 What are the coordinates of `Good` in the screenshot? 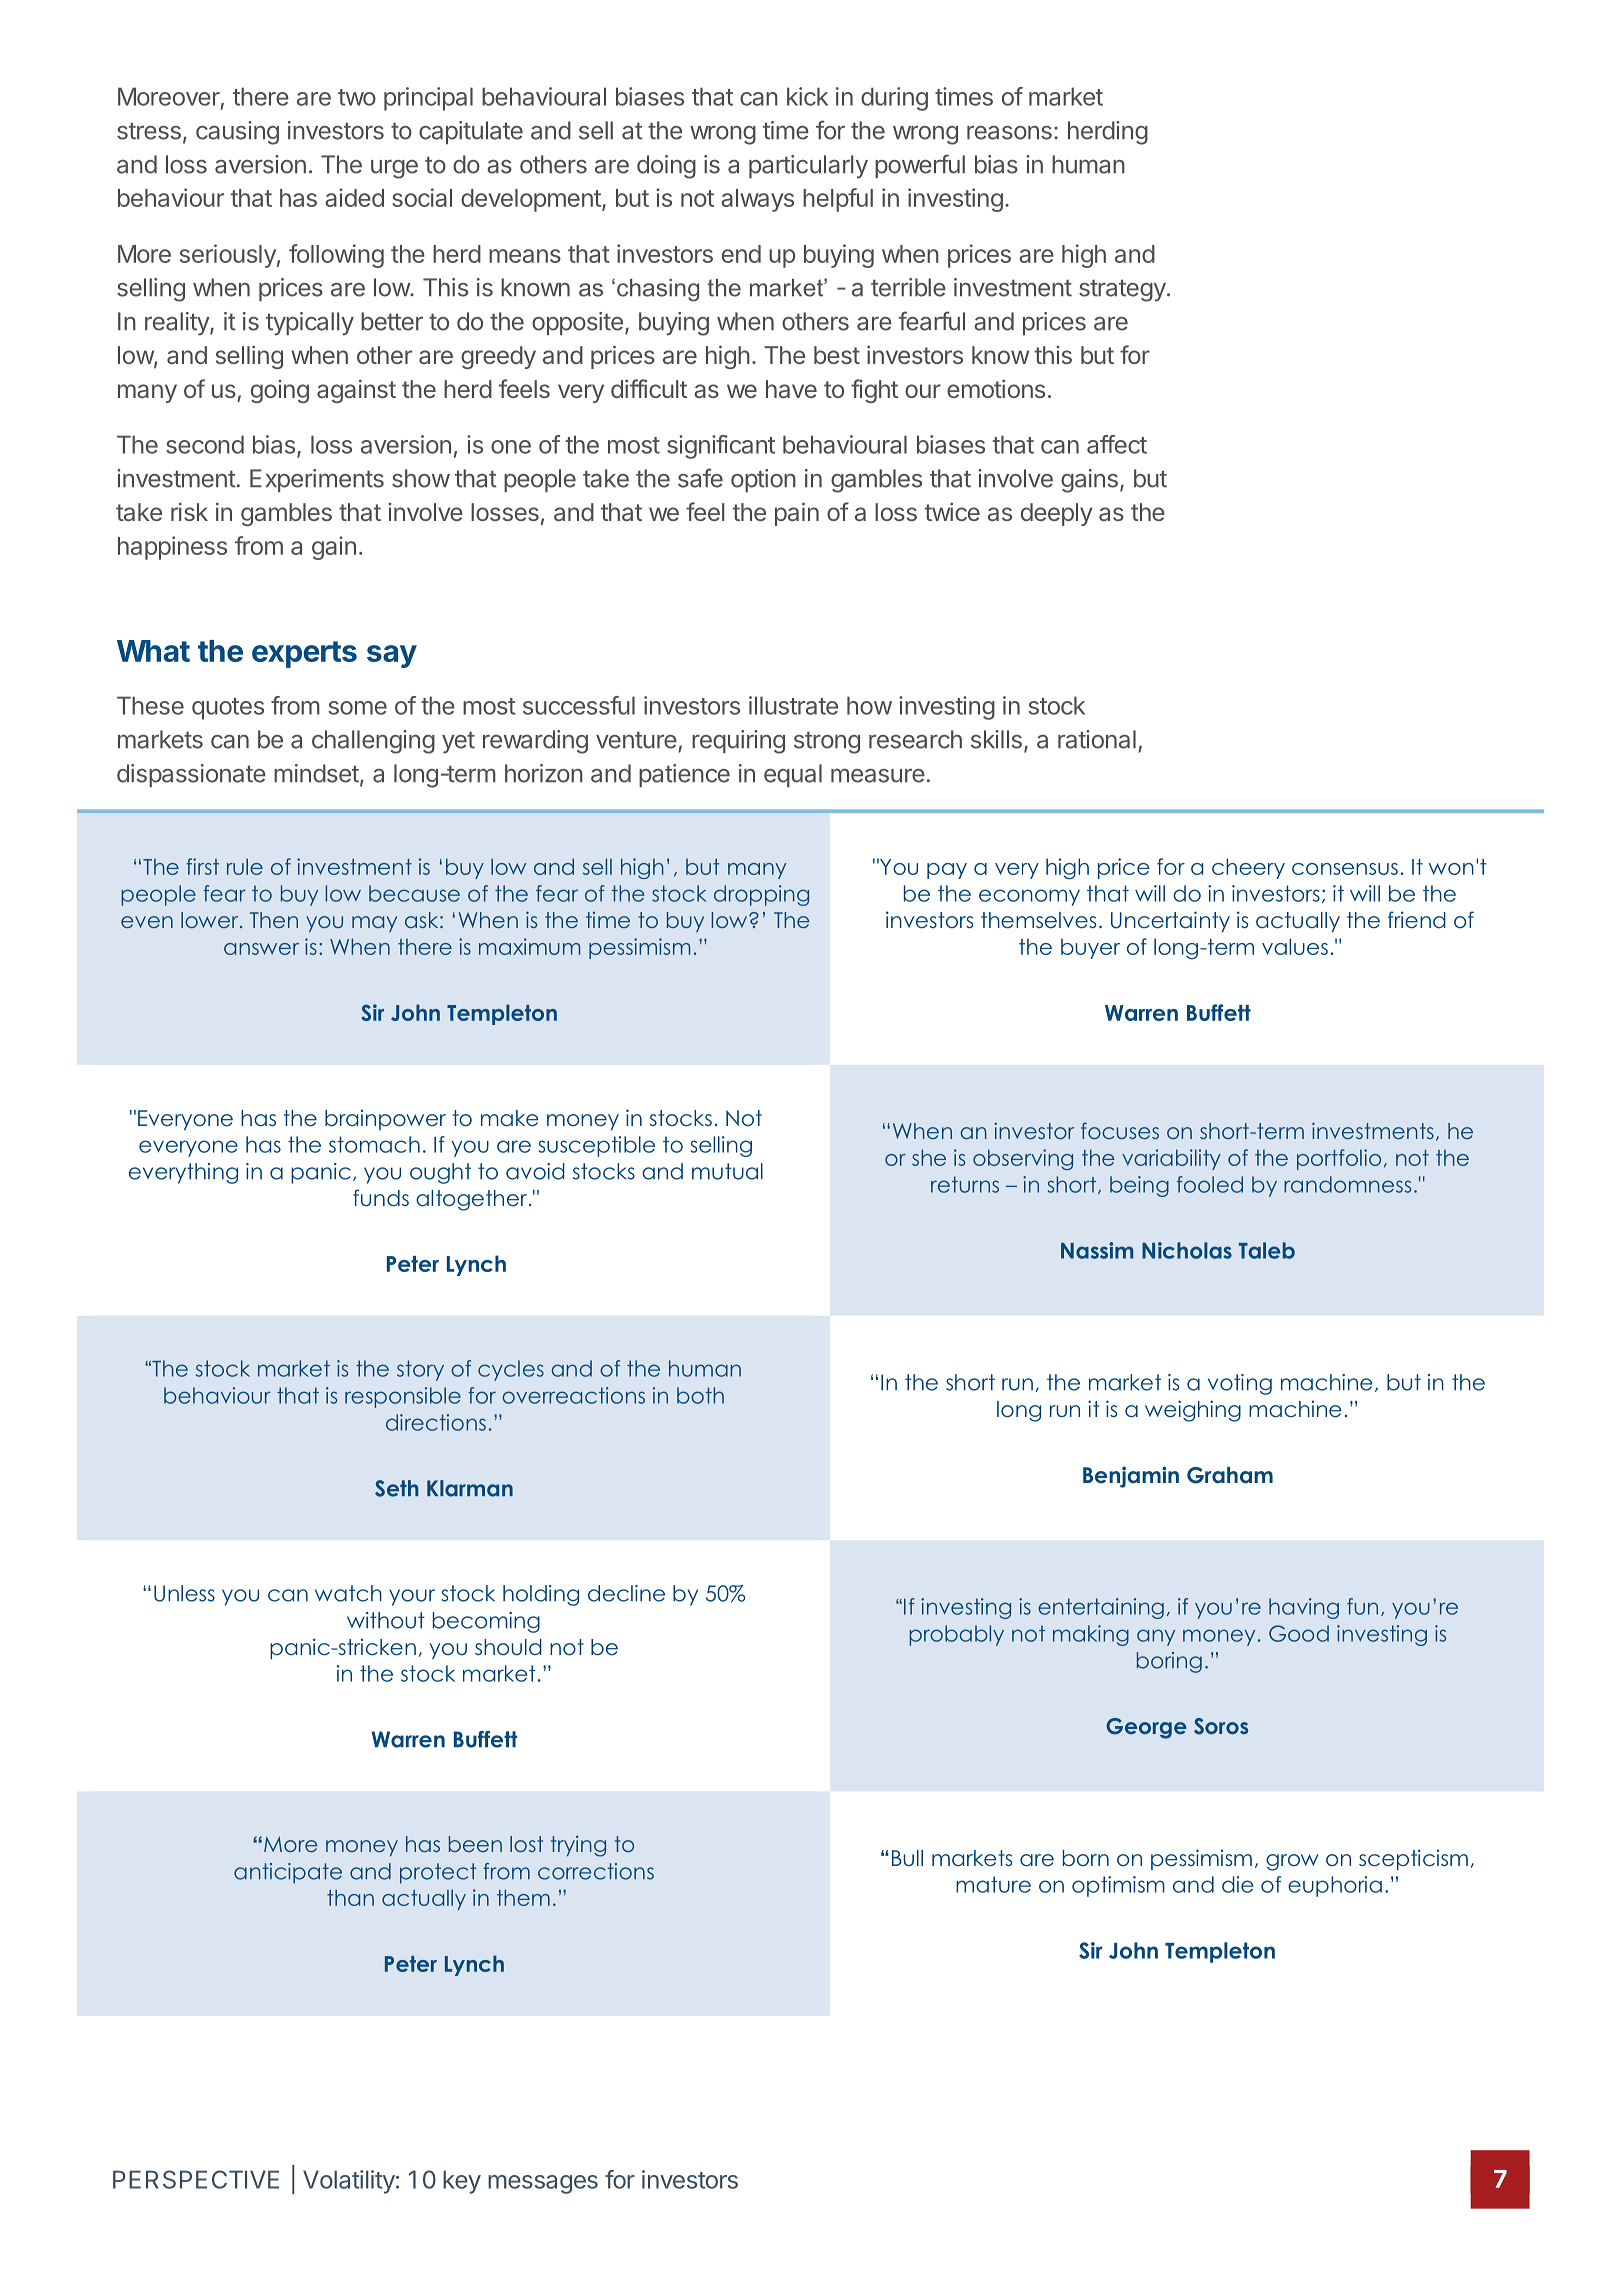 It's located at (1299, 1633).
